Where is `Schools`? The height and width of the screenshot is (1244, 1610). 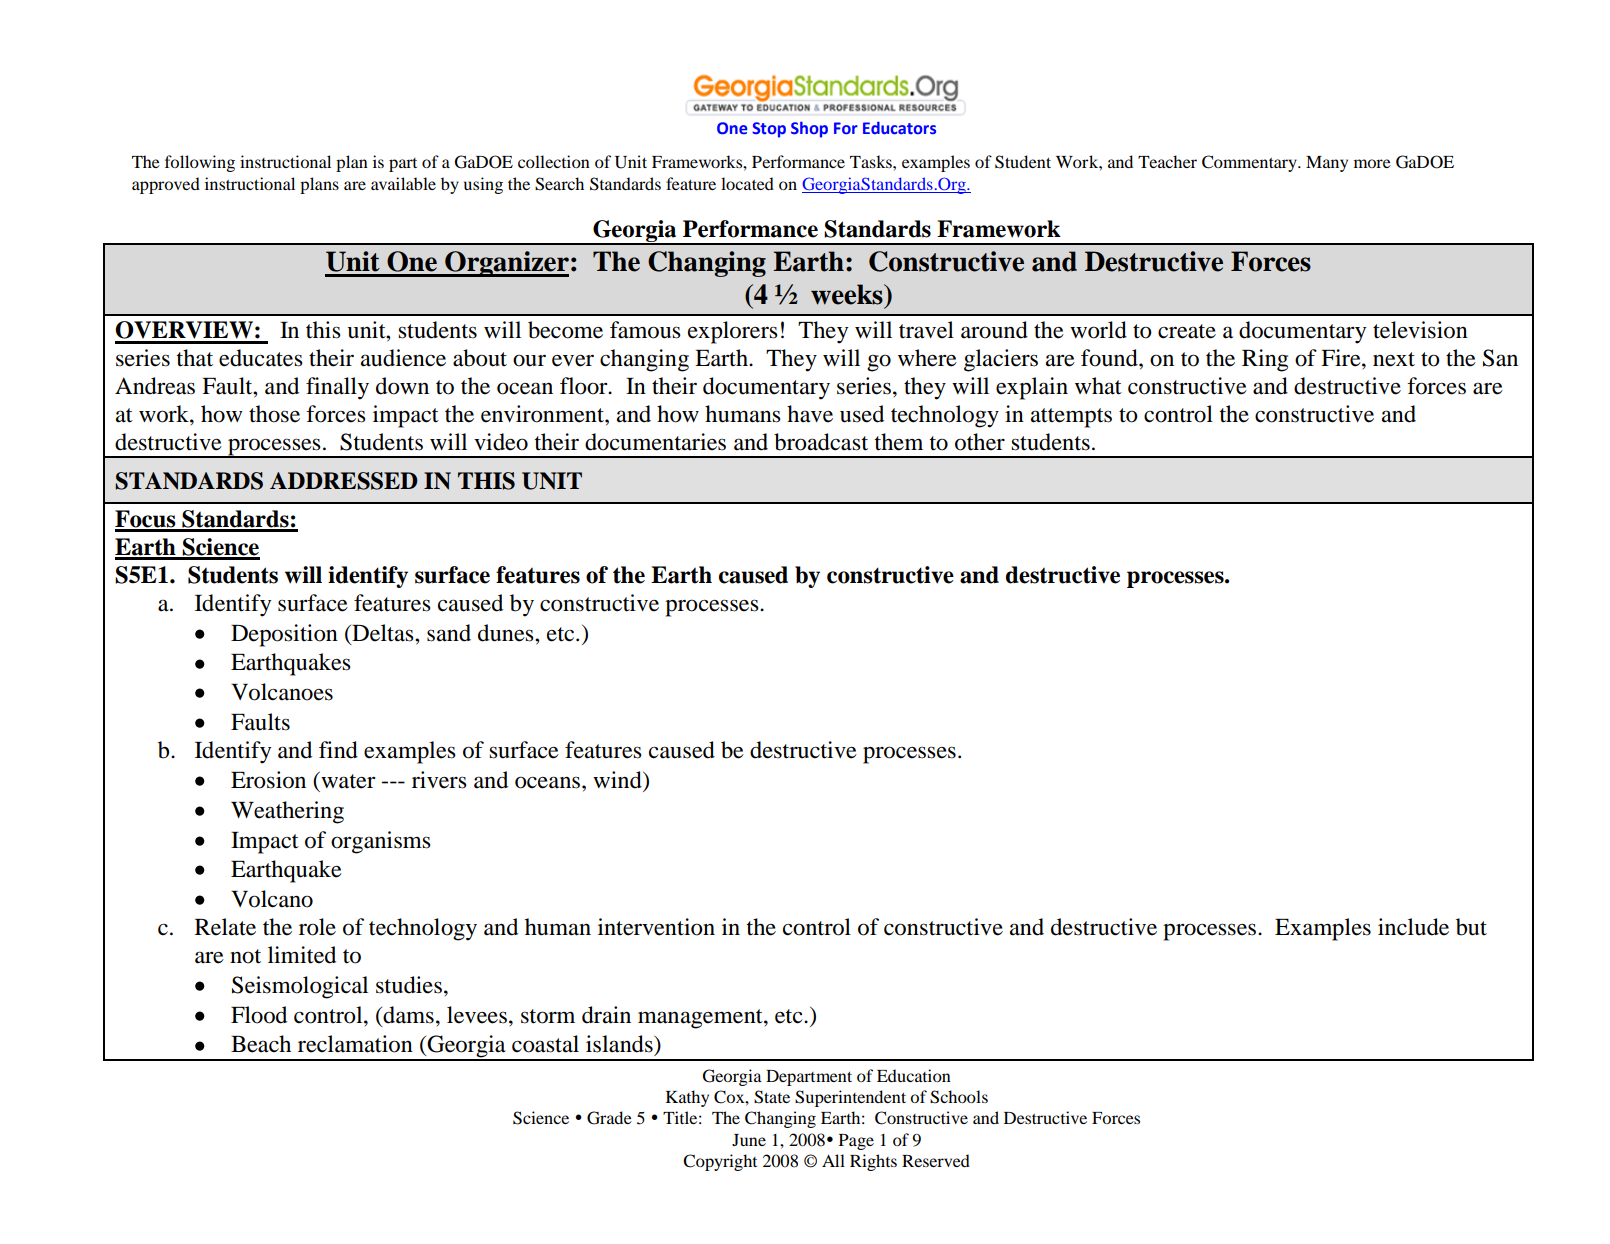 Schools is located at coordinates (959, 1097).
